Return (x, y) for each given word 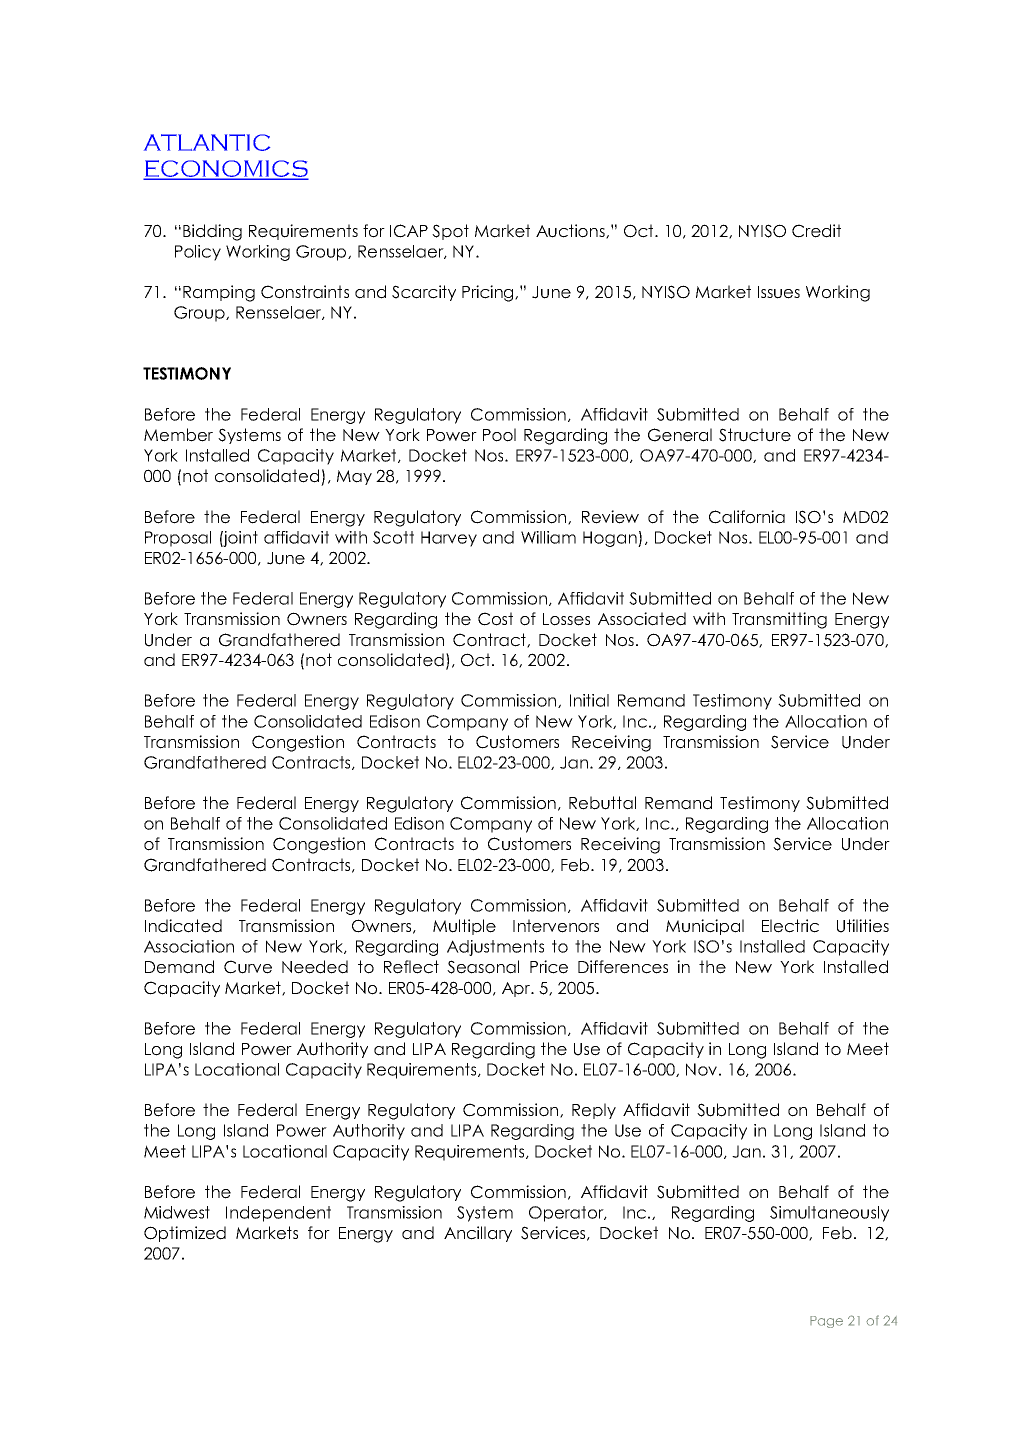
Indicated (183, 926)
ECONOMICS (226, 169)
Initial (589, 700)
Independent (278, 1214)
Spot (450, 232)
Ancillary (478, 1234)
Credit (816, 231)
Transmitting (779, 620)
